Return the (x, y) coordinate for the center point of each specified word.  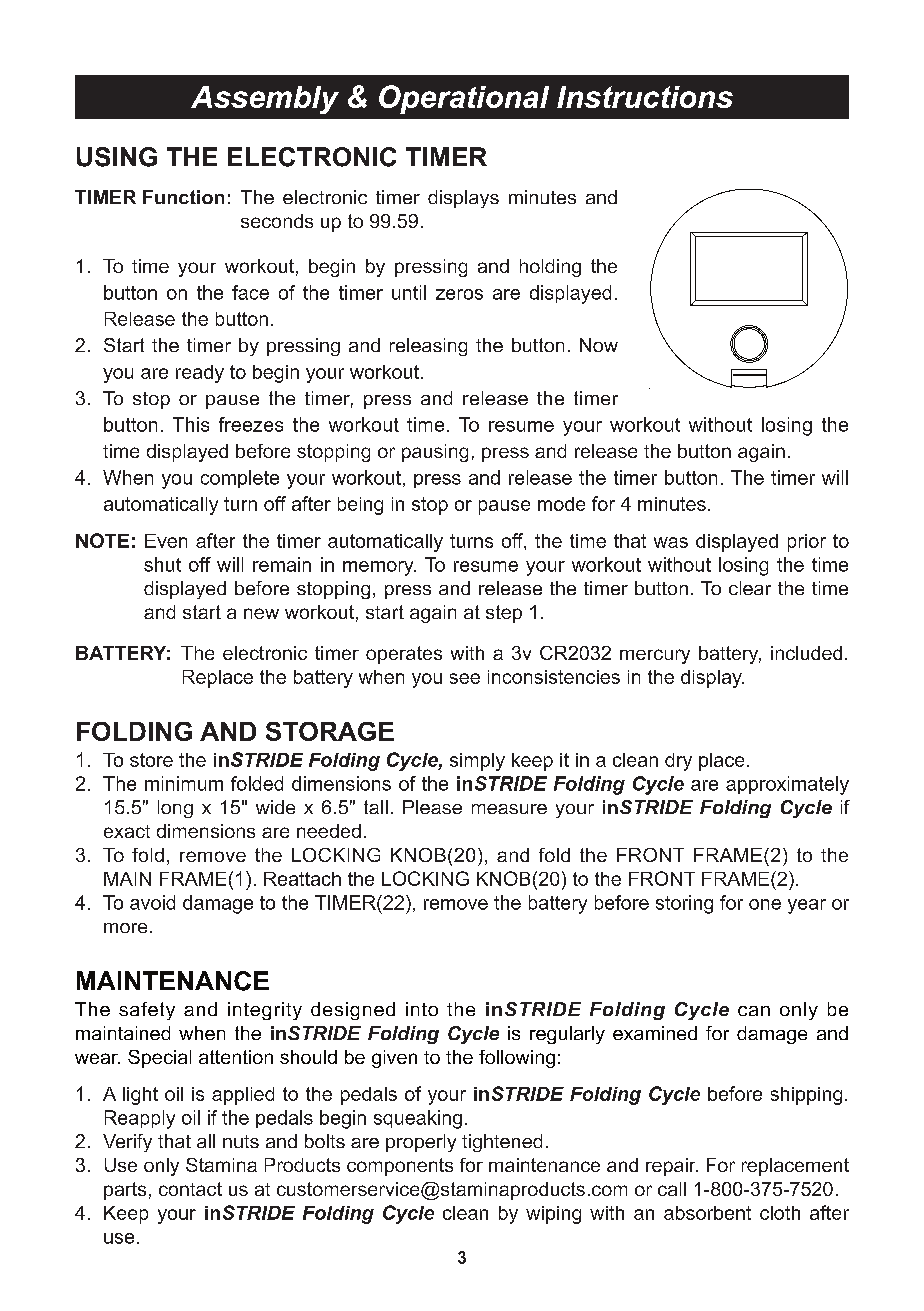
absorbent (707, 1213)
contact (190, 1189)
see (465, 678)
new (261, 613)
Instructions (645, 97)
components (400, 1167)
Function (183, 197)
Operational (464, 99)
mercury (655, 656)
